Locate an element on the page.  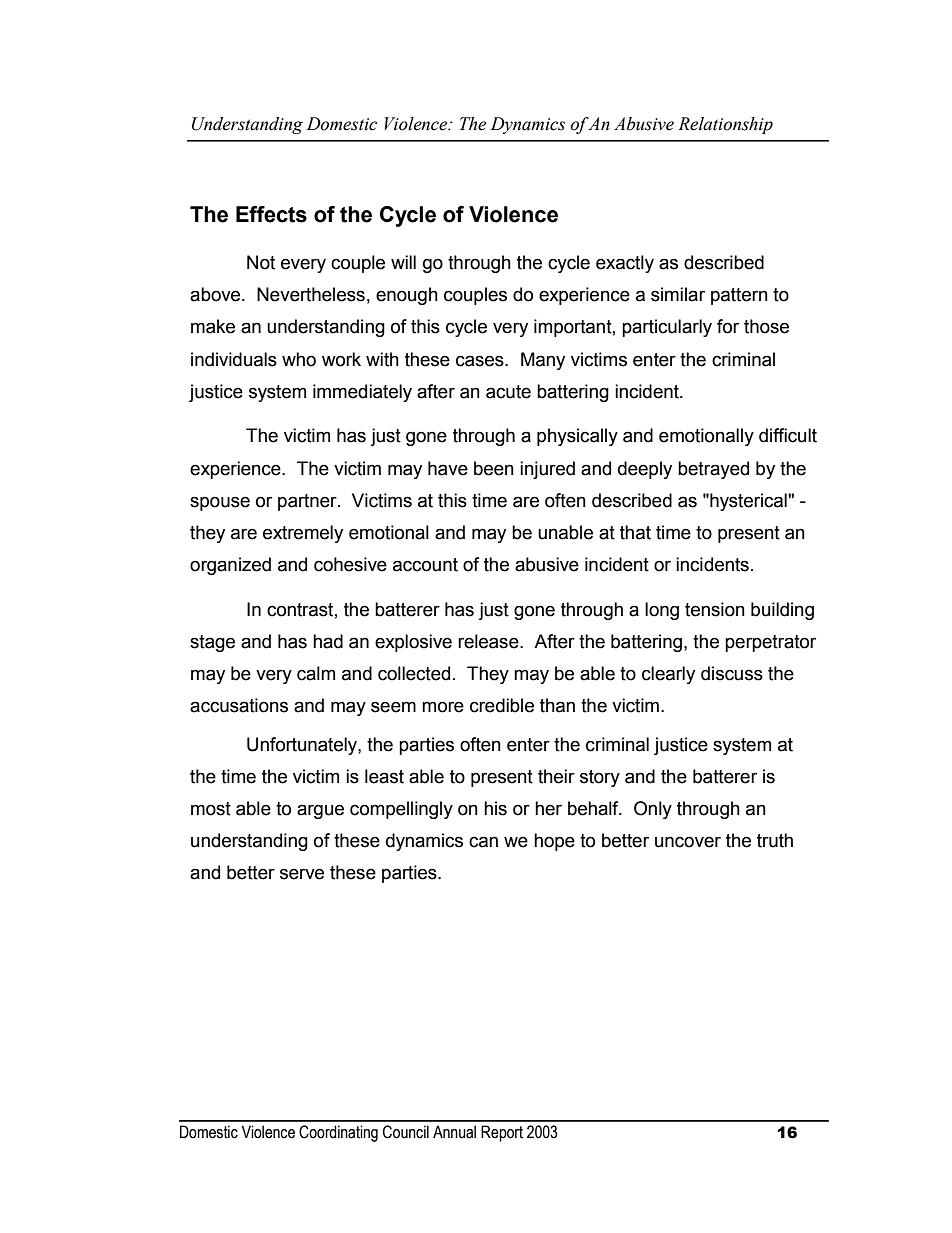
tension is located at coordinates (715, 609).
